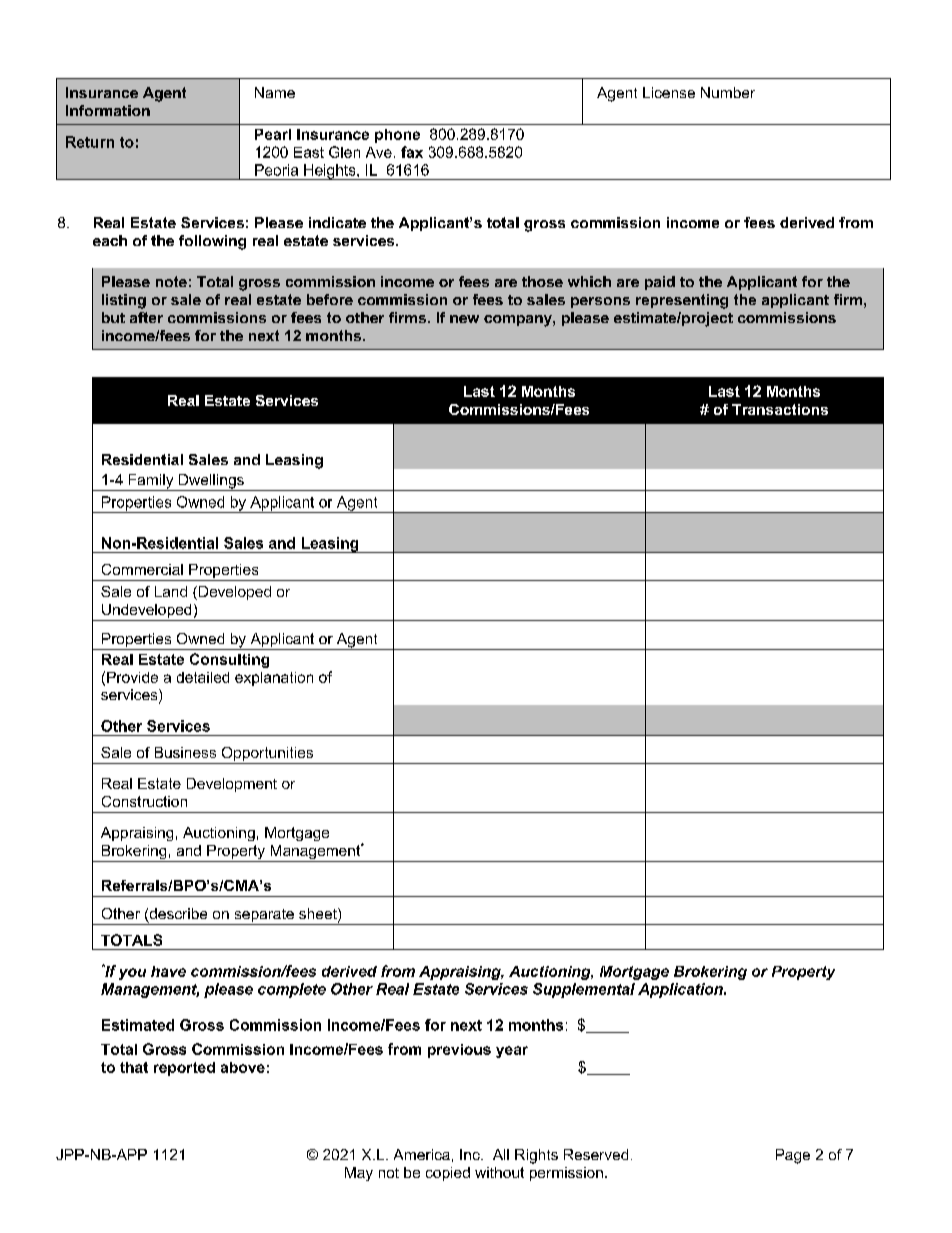 The image size is (952, 1233). Describe the element at coordinates (168, 971) in the document. I see `have` at that location.
